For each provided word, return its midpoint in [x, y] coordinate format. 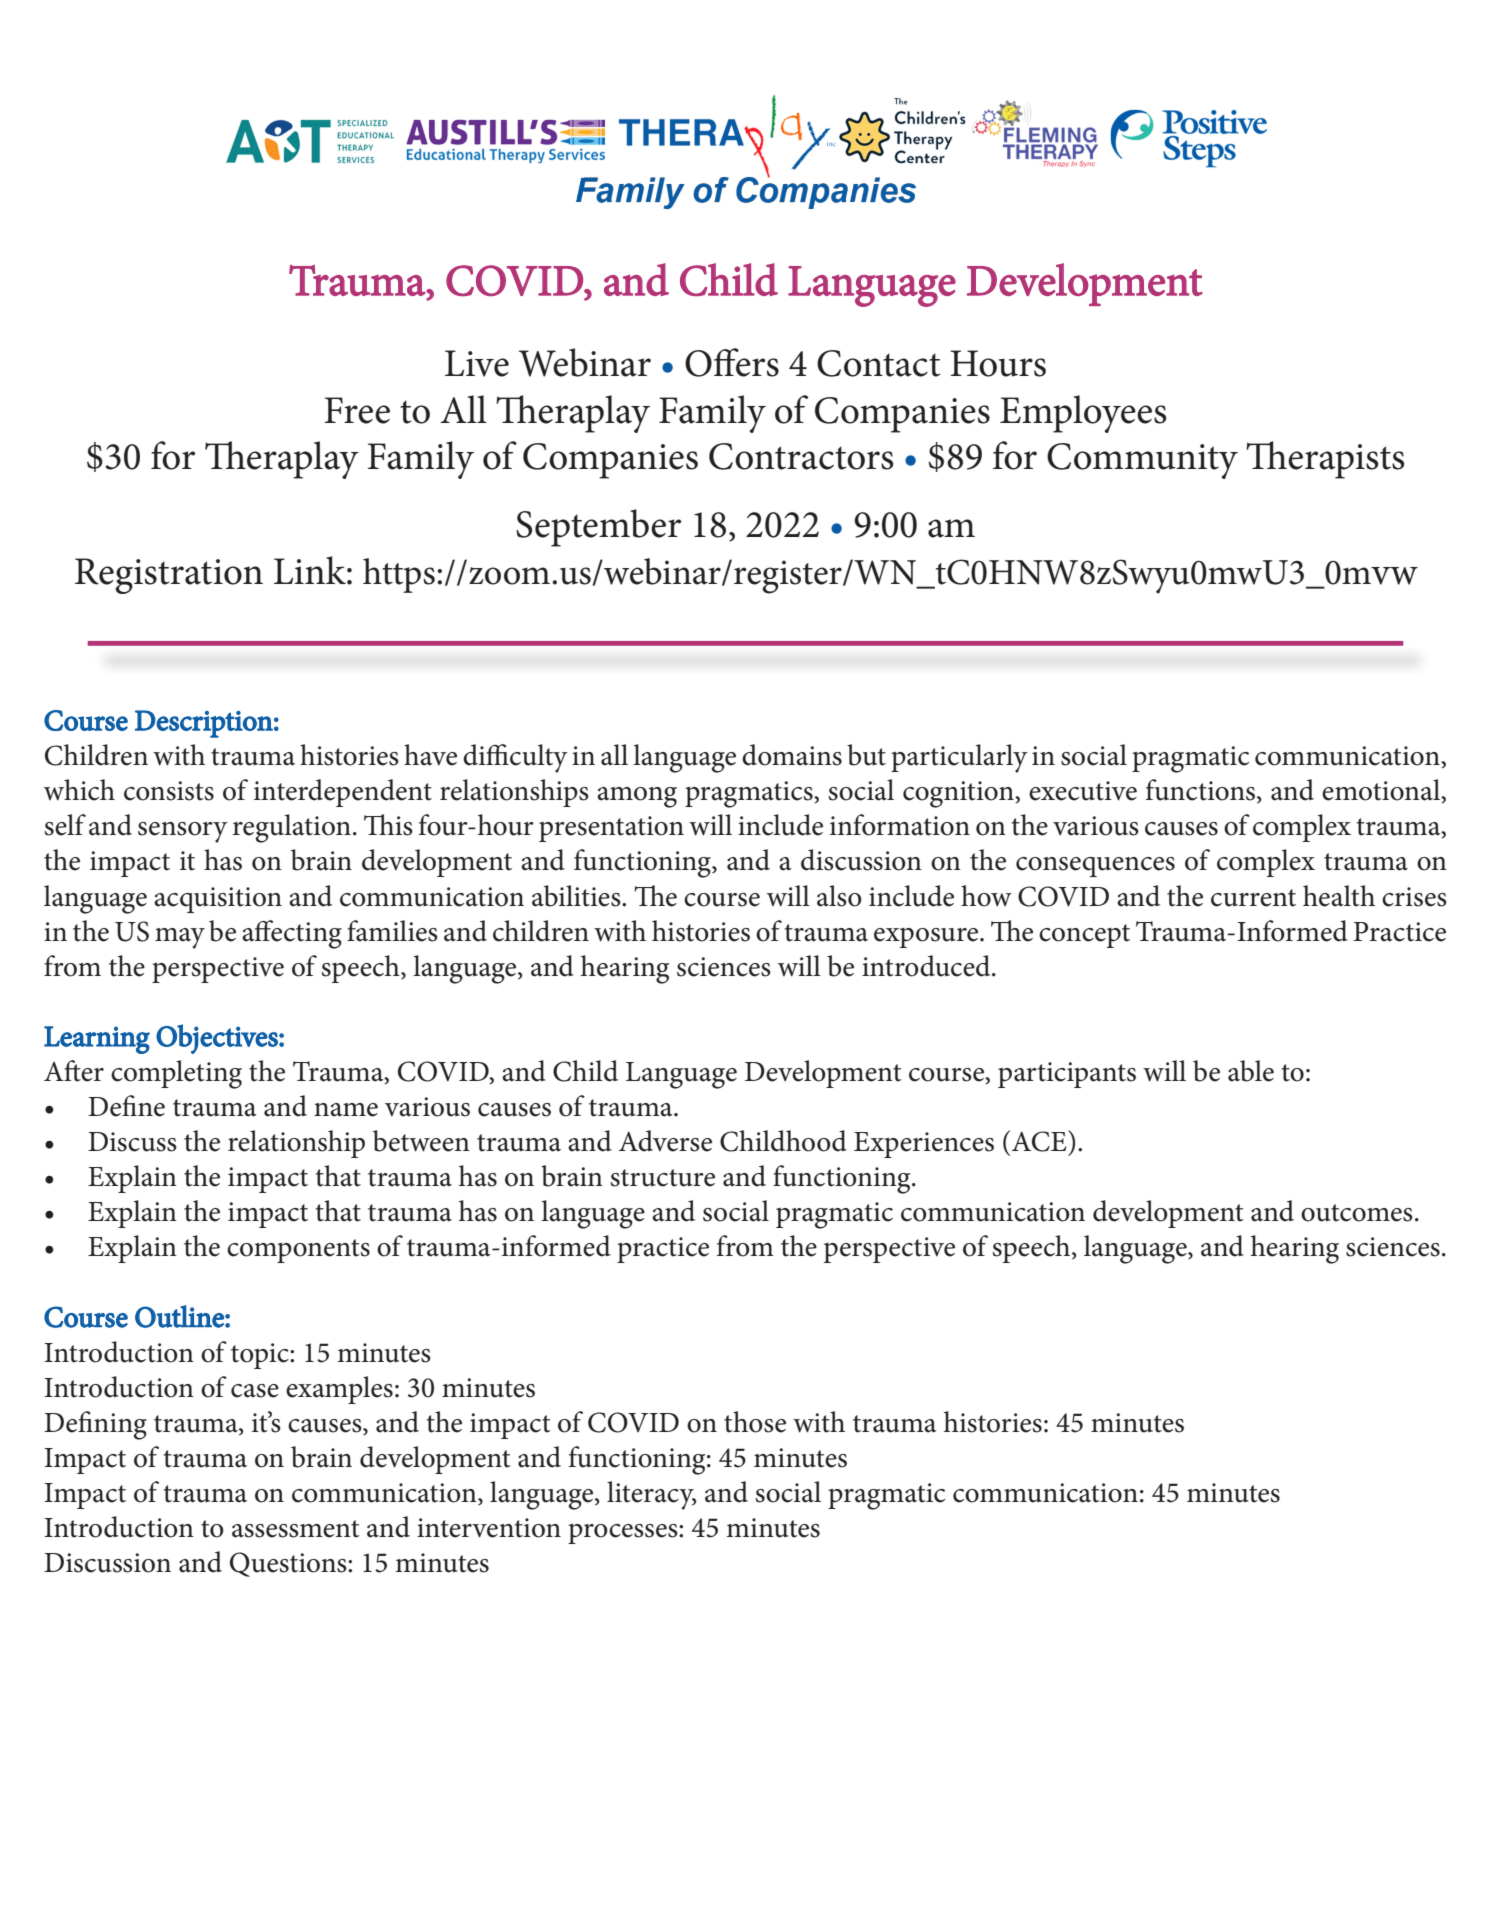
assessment [296, 1529]
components [298, 1251]
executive [1083, 791]
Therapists [1325, 460]
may [180, 938]
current [1253, 898]
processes [624, 1533]
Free [357, 410]
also [839, 896]
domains [792, 755]
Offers [732, 362]
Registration [169, 576]
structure [663, 1178]
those [755, 1422]
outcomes [1357, 1213]
